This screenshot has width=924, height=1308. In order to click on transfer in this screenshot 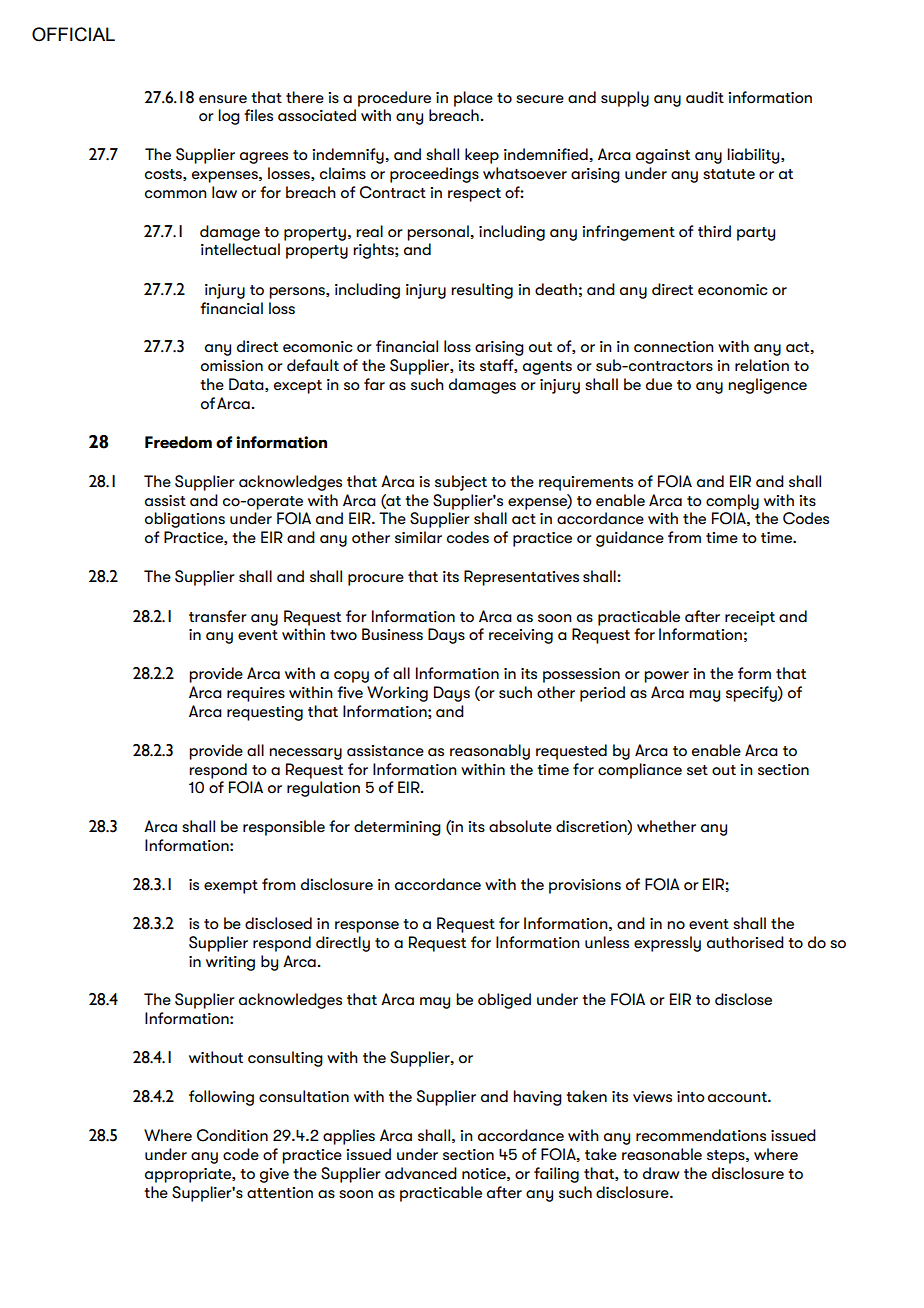, I will do `click(218, 616)`.
